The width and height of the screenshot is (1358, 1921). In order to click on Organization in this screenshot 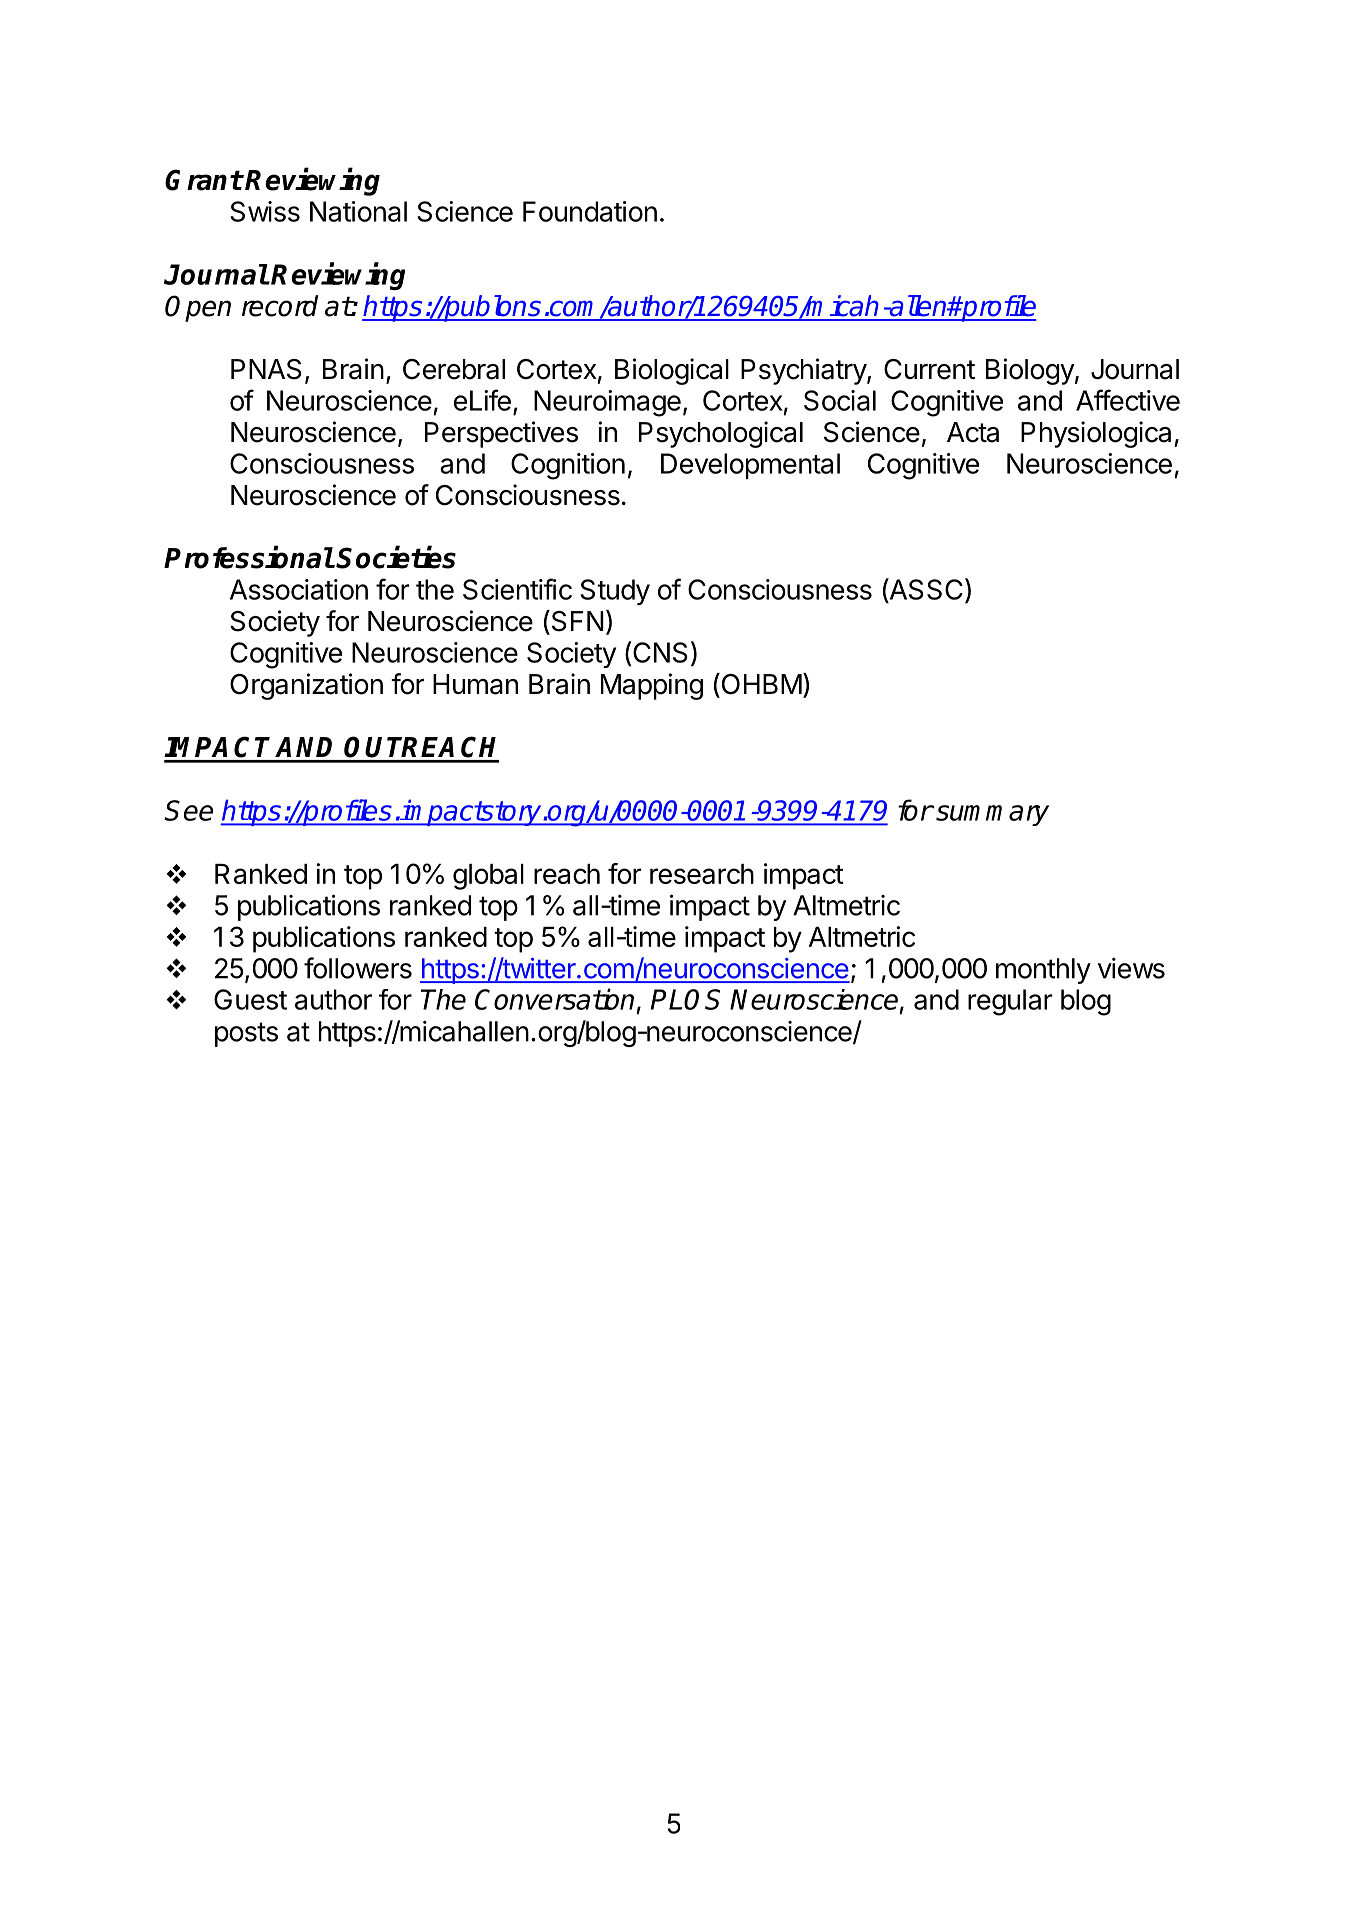, I will do `click(306, 686)`.
